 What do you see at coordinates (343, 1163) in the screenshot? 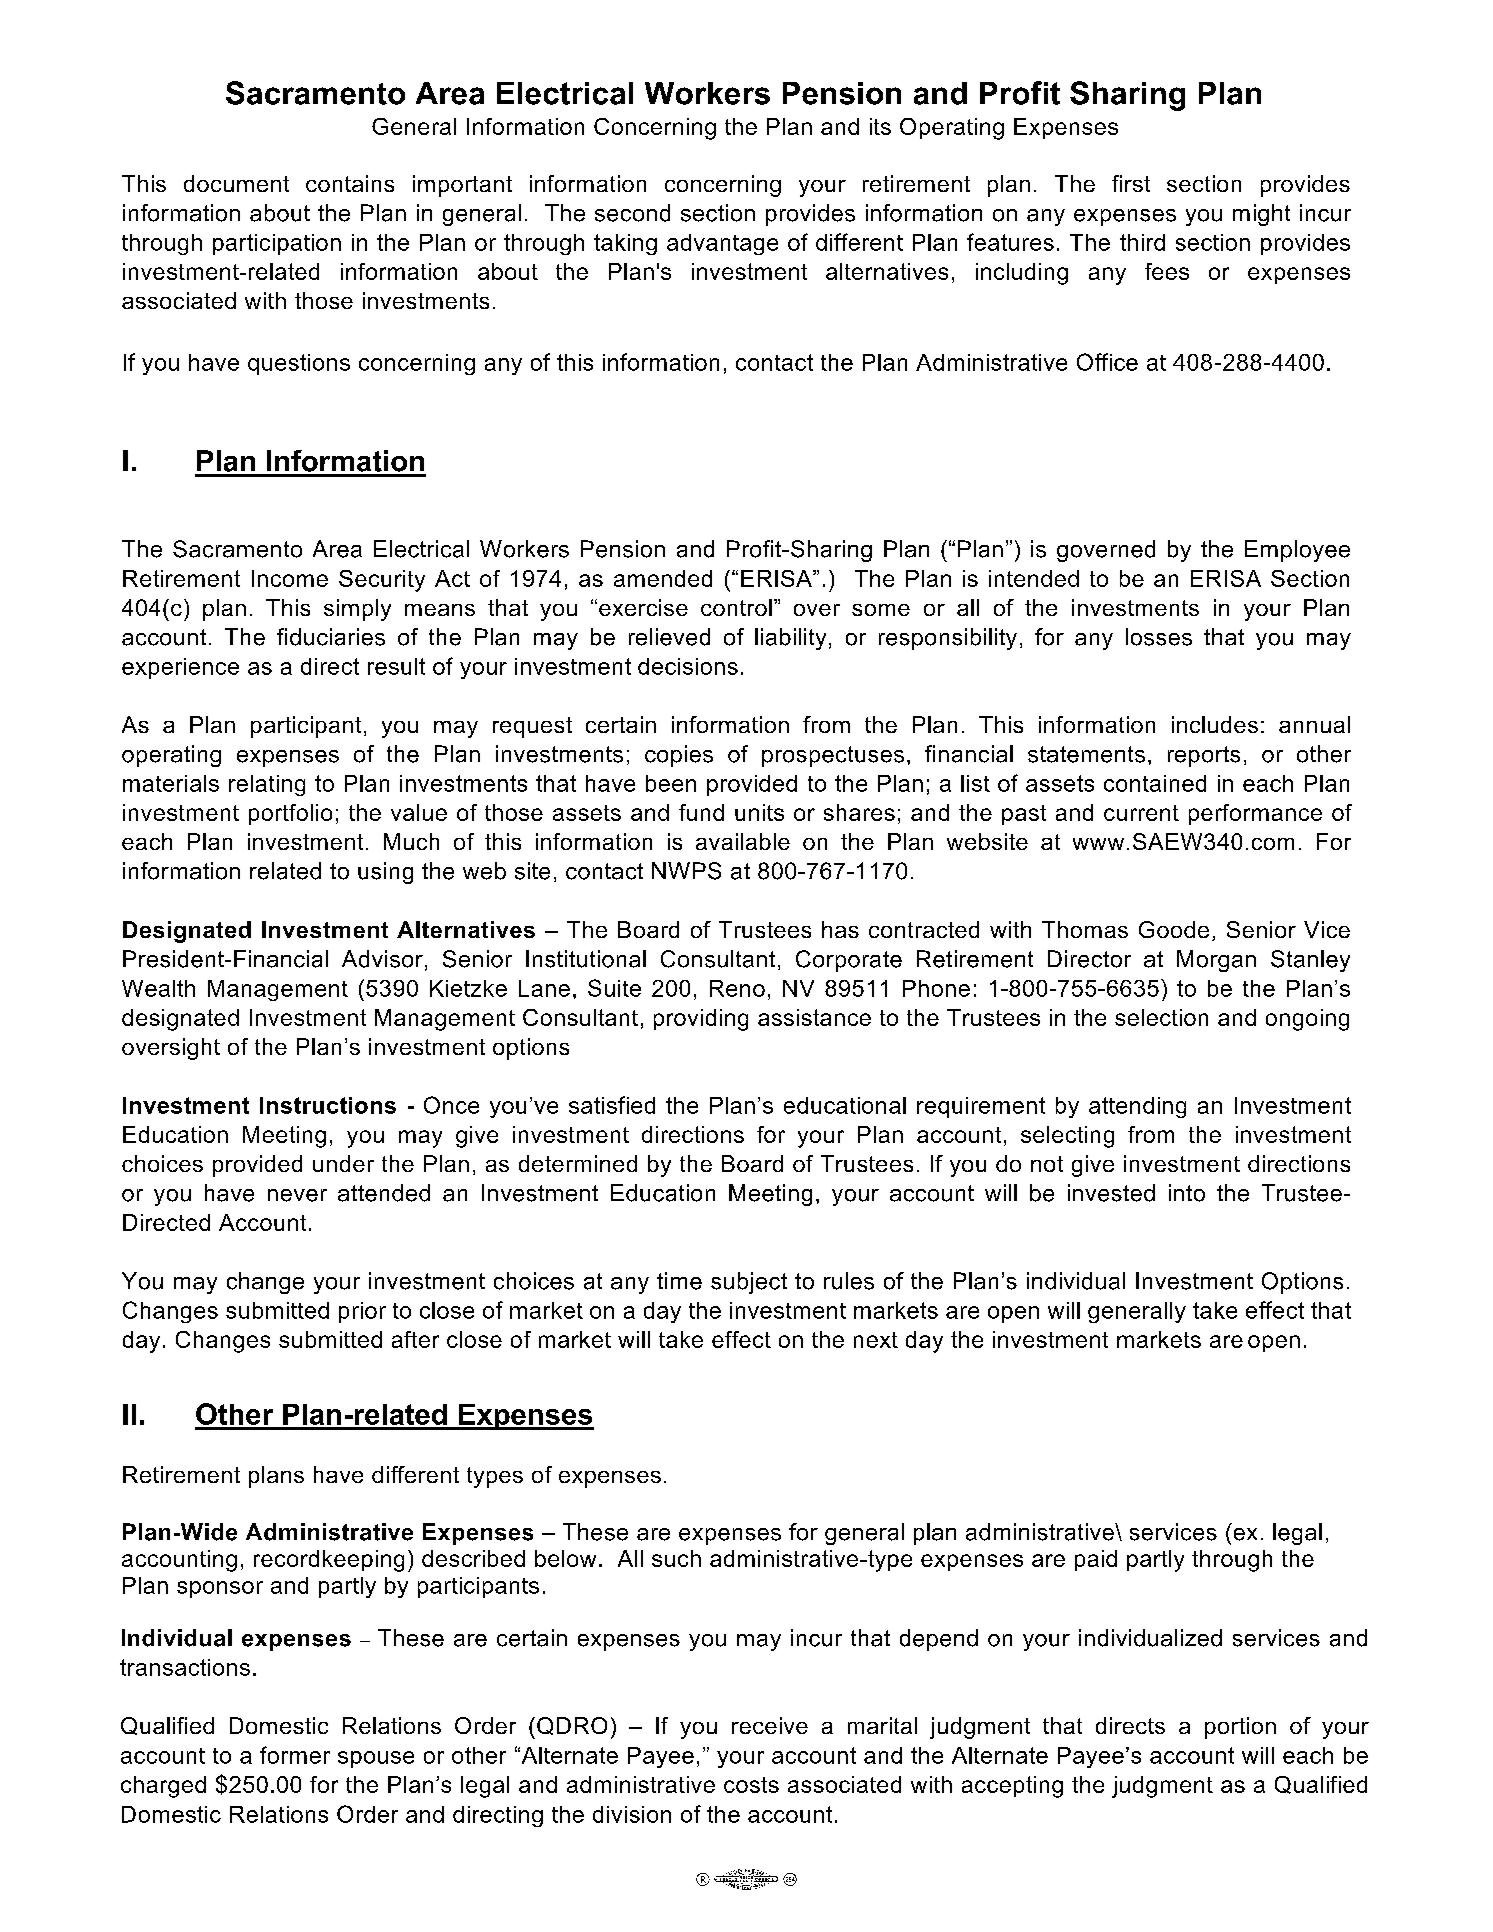
I see `under` at bounding box center [343, 1163].
